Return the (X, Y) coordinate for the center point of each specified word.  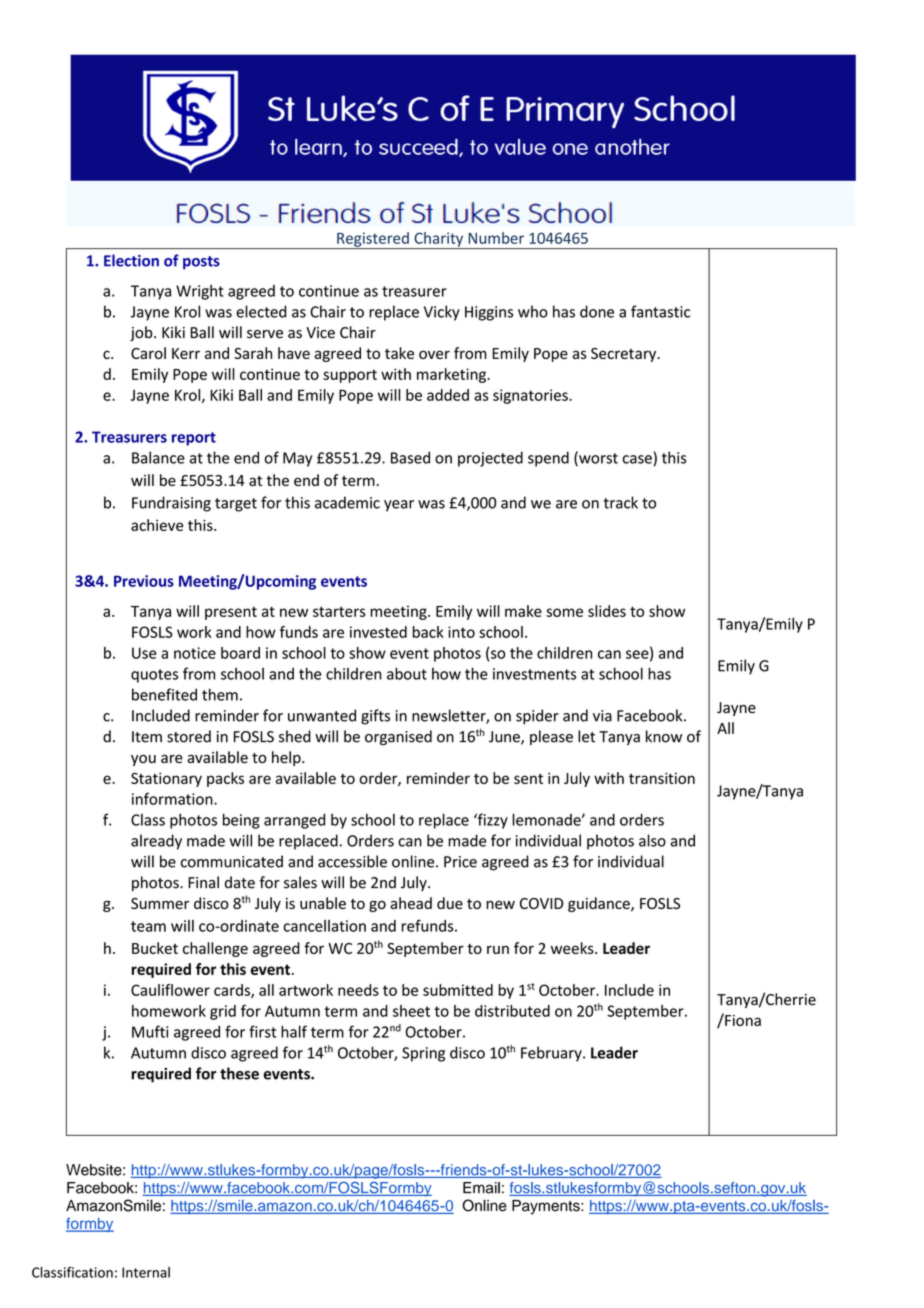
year (399, 506)
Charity (439, 240)
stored (189, 736)
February (552, 1054)
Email (481, 1188)
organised (398, 738)
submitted (458, 990)
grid (223, 1012)
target (236, 505)
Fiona (742, 1019)
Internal (146, 1272)
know (664, 736)
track (621, 502)
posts (201, 263)
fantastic (660, 311)
